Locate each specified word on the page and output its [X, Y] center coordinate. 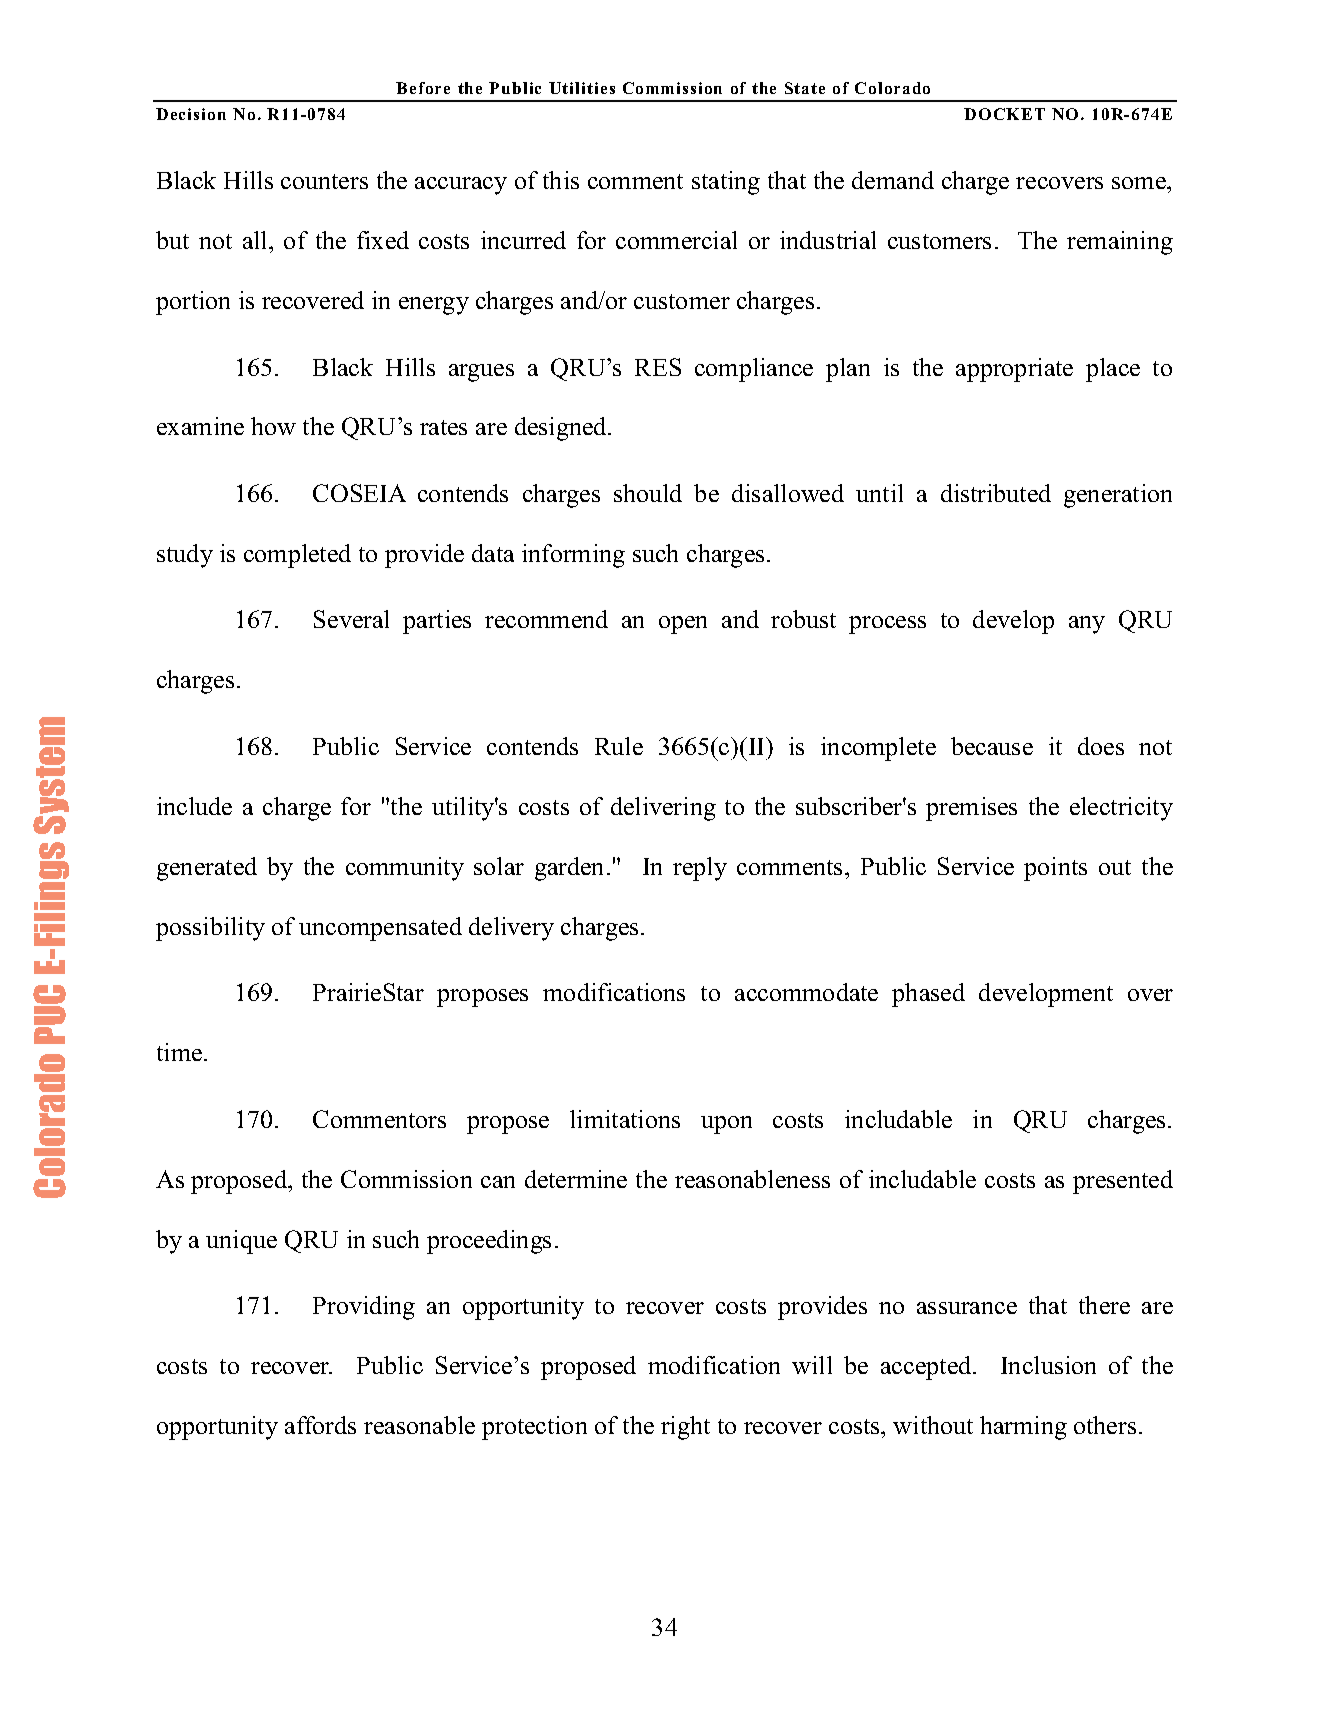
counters [324, 181]
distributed [996, 493]
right [685, 1428]
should [648, 493]
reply [700, 869]
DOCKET [1004, 114]
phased [928, 995]
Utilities [582, 88]
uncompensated [380, 929]
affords [320, 1425]
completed [297, 556]
